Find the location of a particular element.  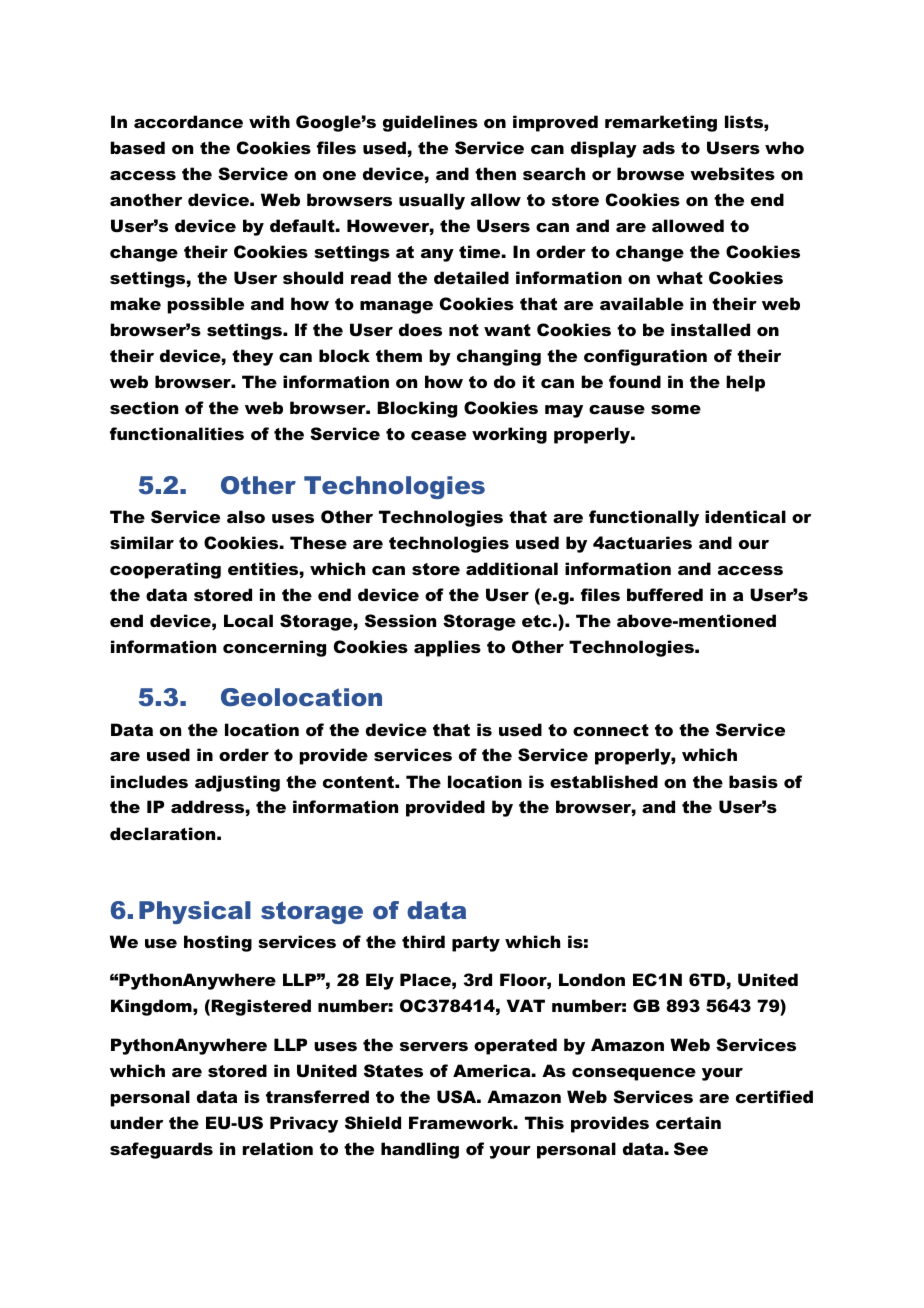

basis is located at coordinates (753, 781).
